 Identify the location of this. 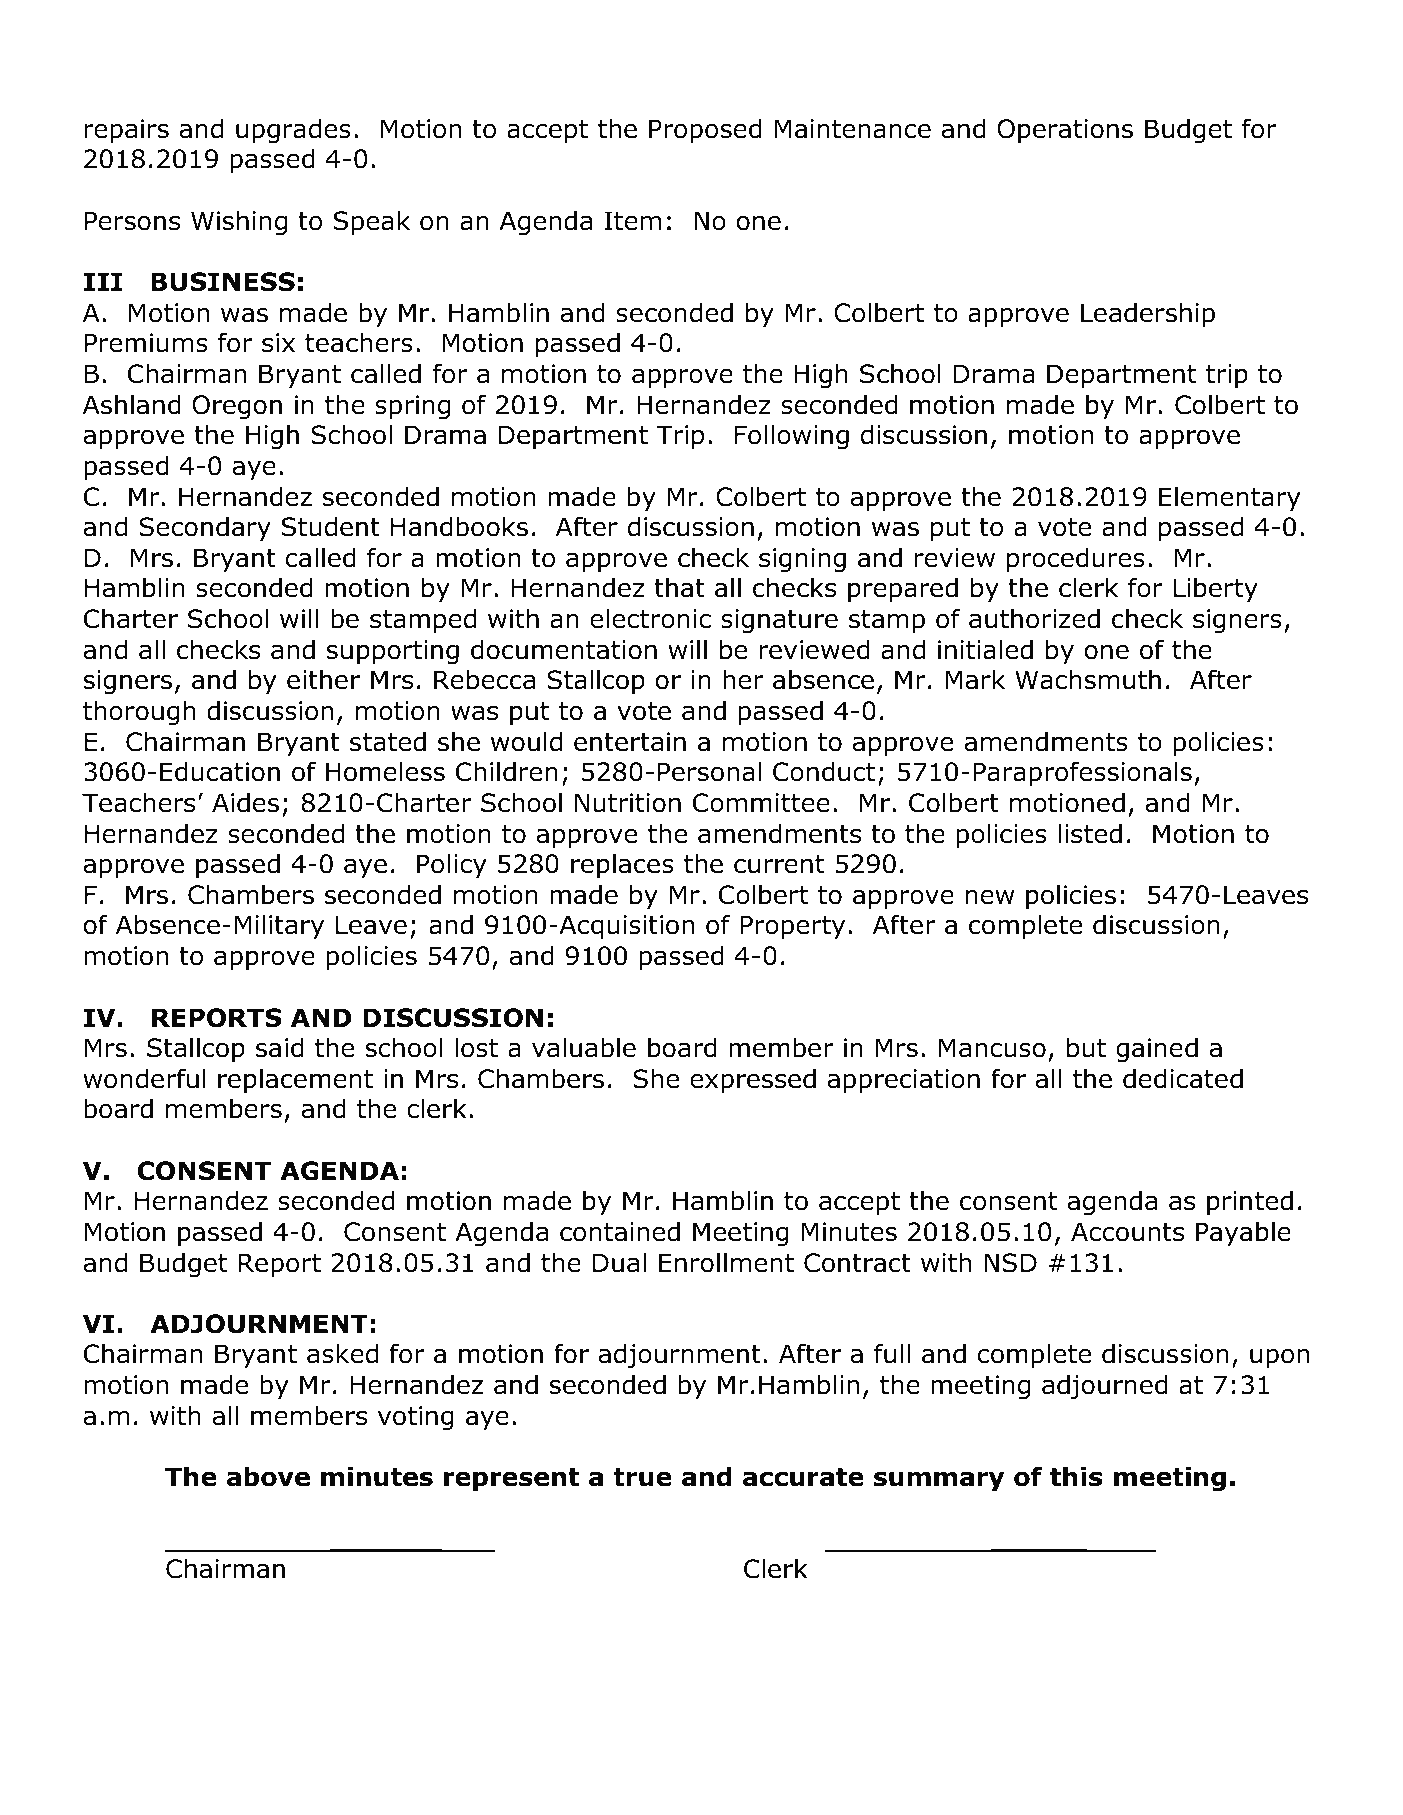
(1076, 1476).
